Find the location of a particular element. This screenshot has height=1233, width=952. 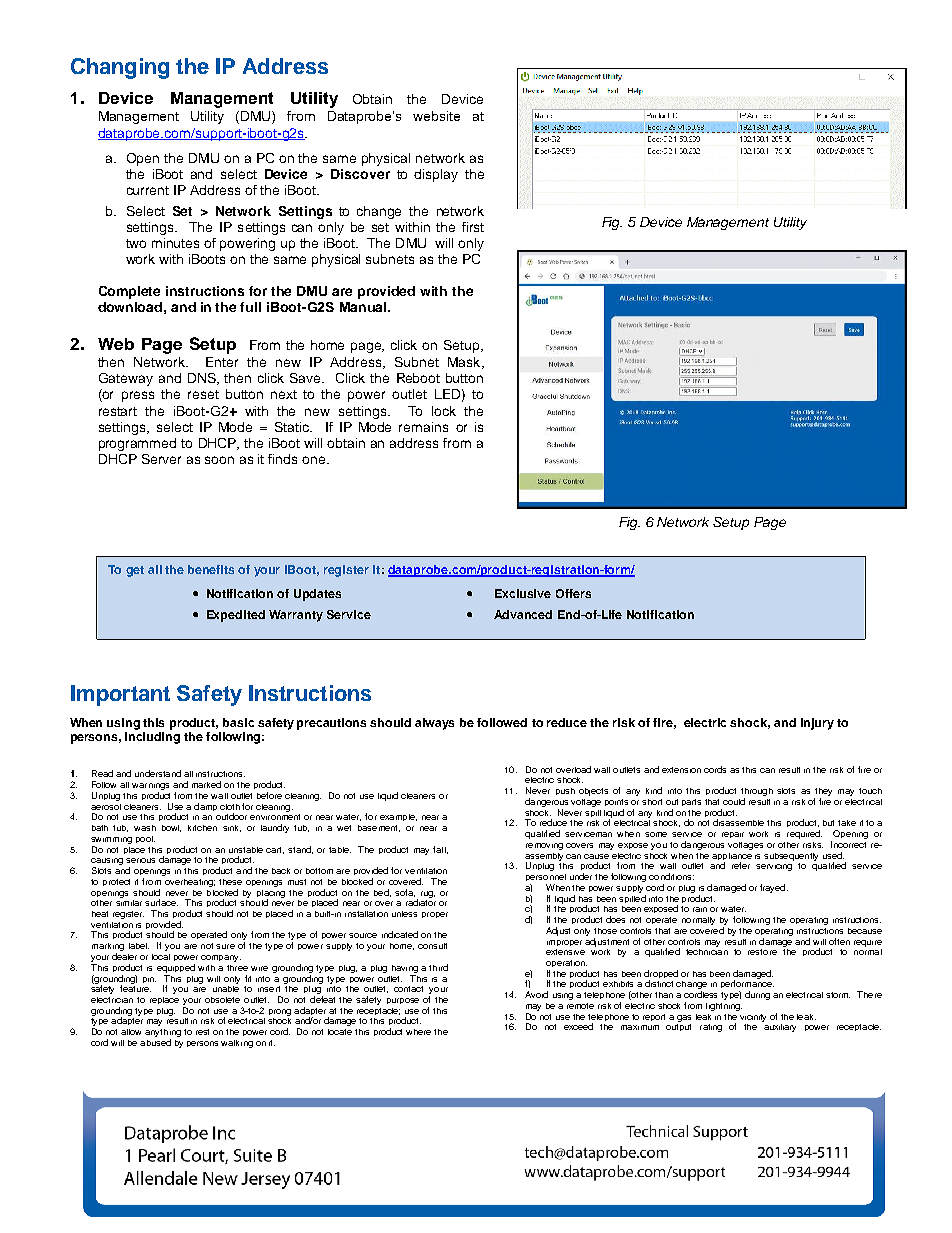

always is located at coordinates (434, 724).
